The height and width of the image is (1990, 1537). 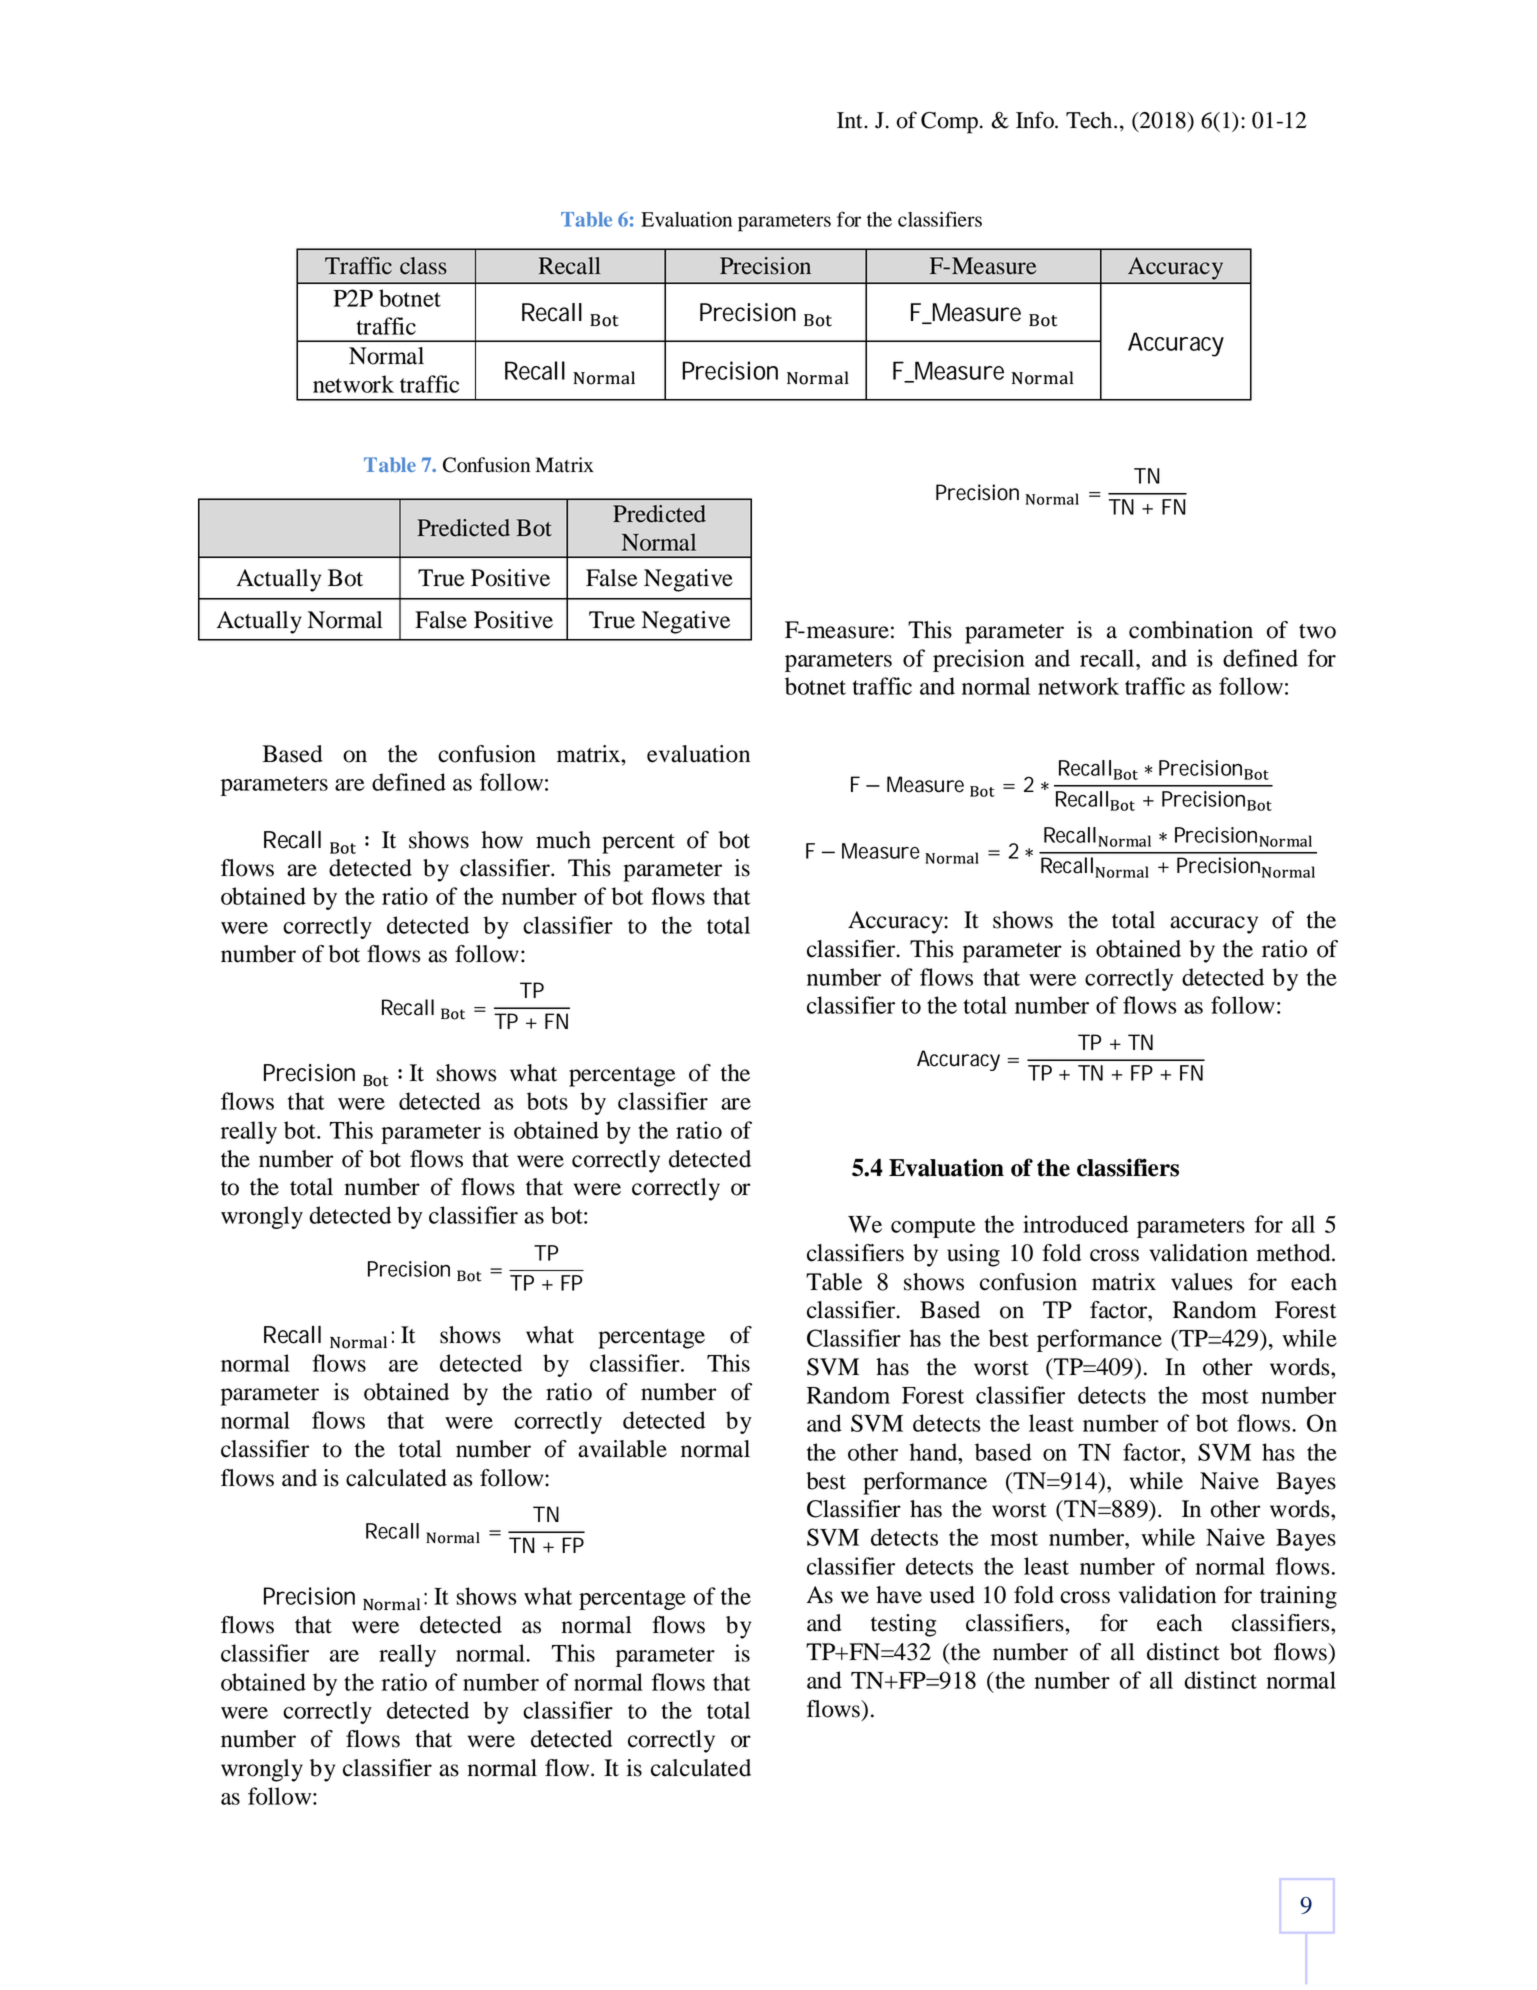 What do you see at coordinates (622, 1449) in the image?
I see `available` at bounding box center [622, 1449].
